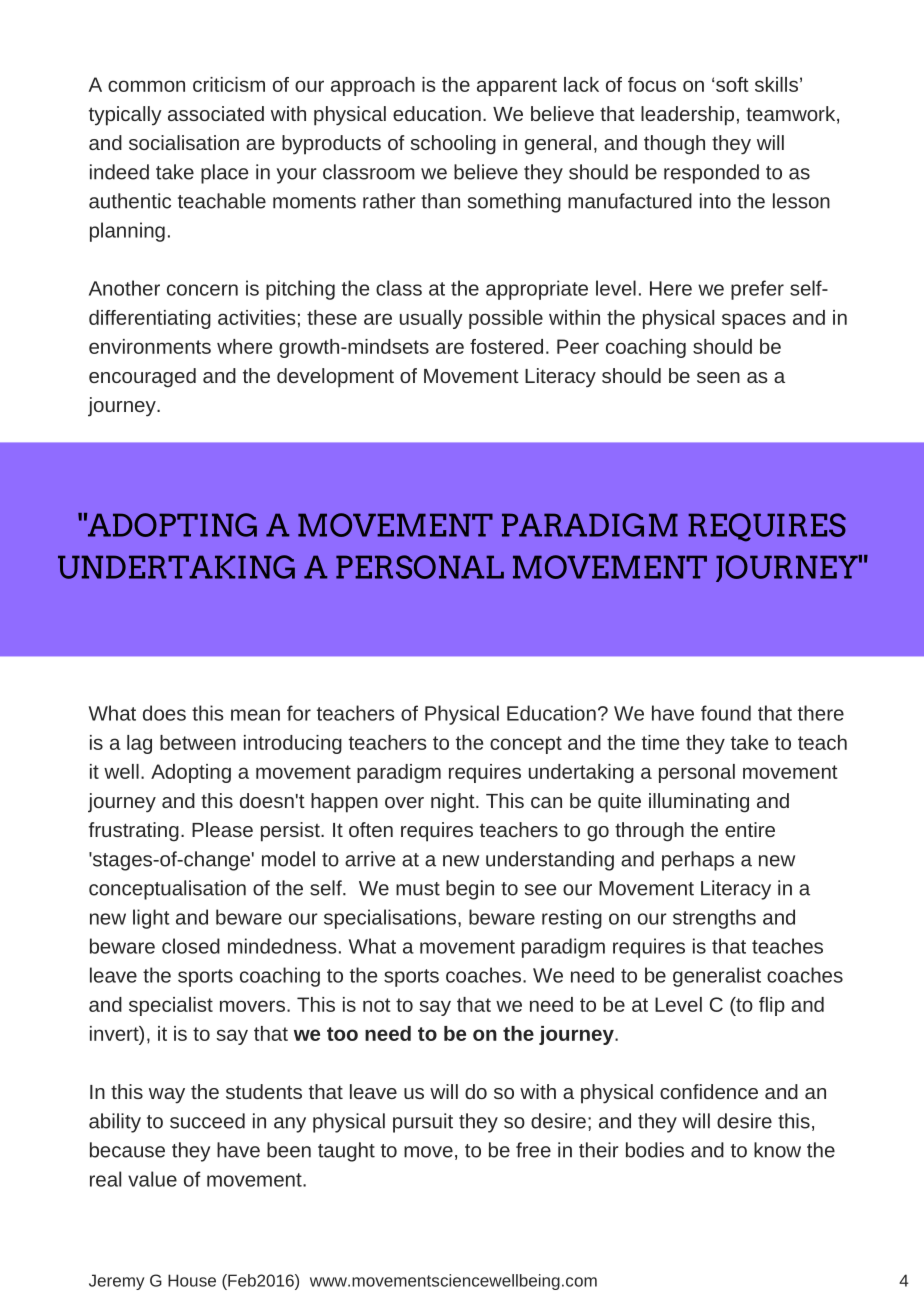 This screenshot has height=1308, width=924. What do you see at coordinates (184, 142) in the screenshot?
I see `socialisation` at bounding box center [184, 142].
